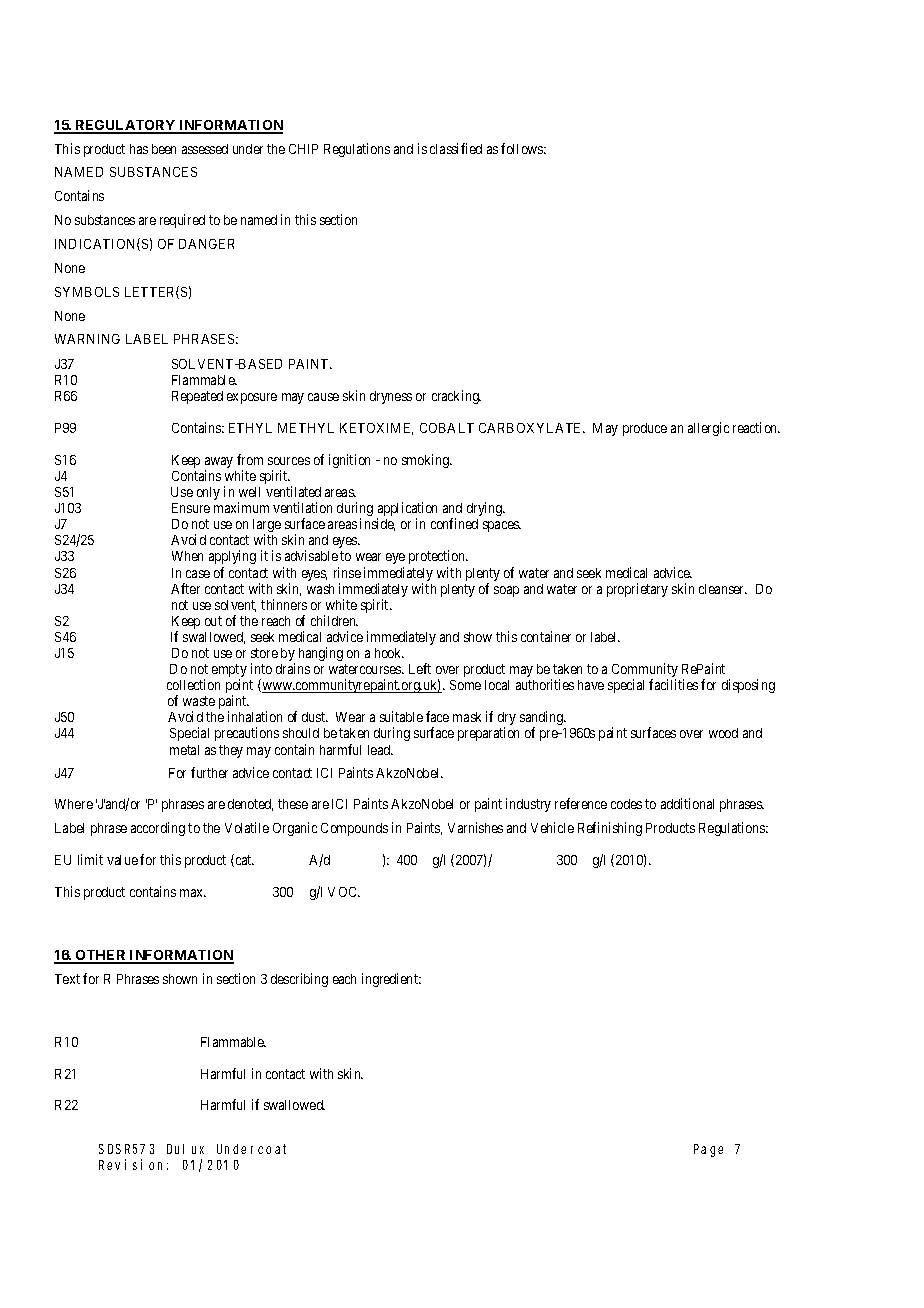 This screenshot has width=924, height=1308. What do you see at coordinates (213, 621) in the screenshot?
I see `out` at bounding box center [213, 621].
